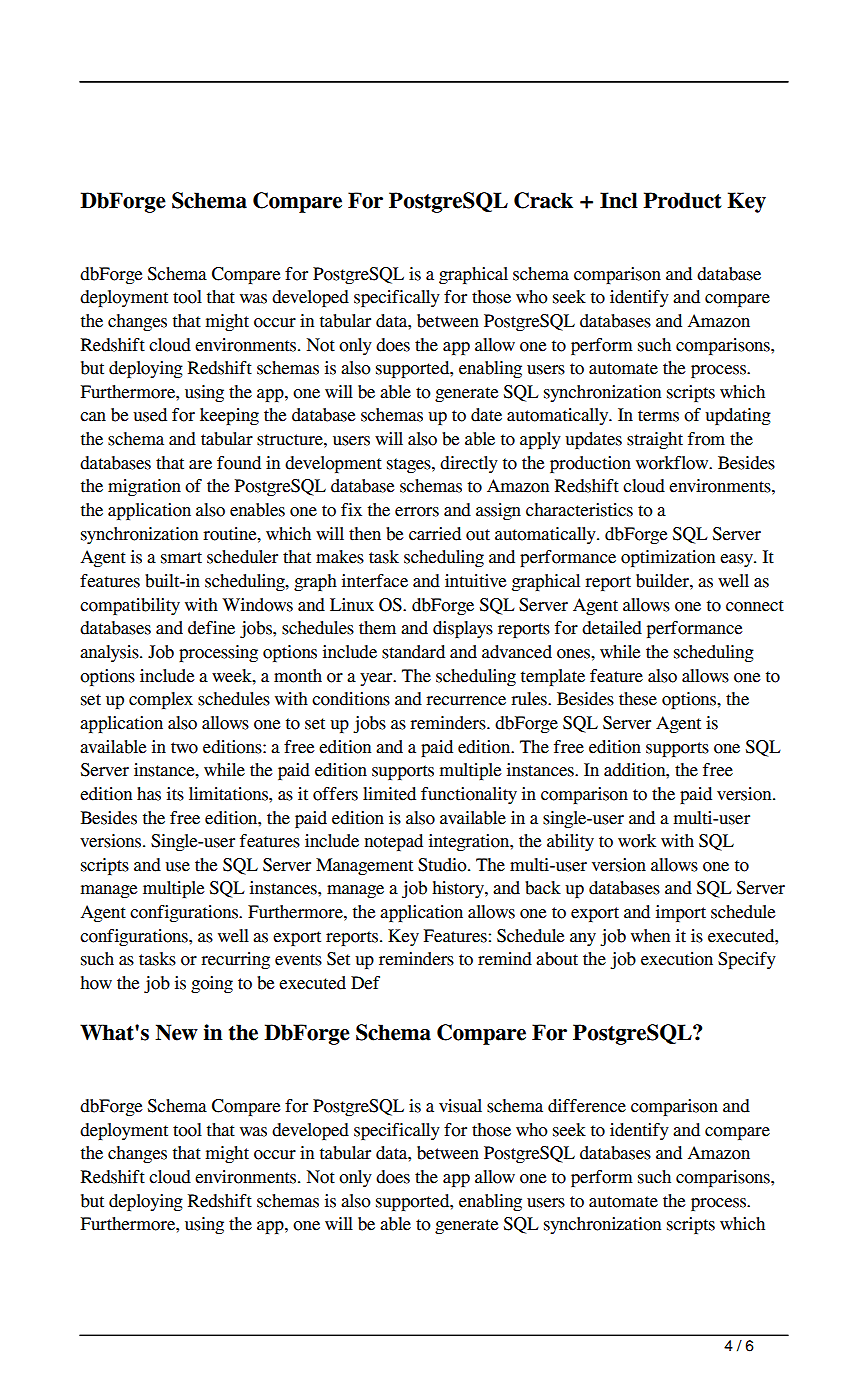 This document has width=868, height=1389. What do you see at coordinates (443, 865) in the document?
I see `Studio` at bounding box center [443, 865].
